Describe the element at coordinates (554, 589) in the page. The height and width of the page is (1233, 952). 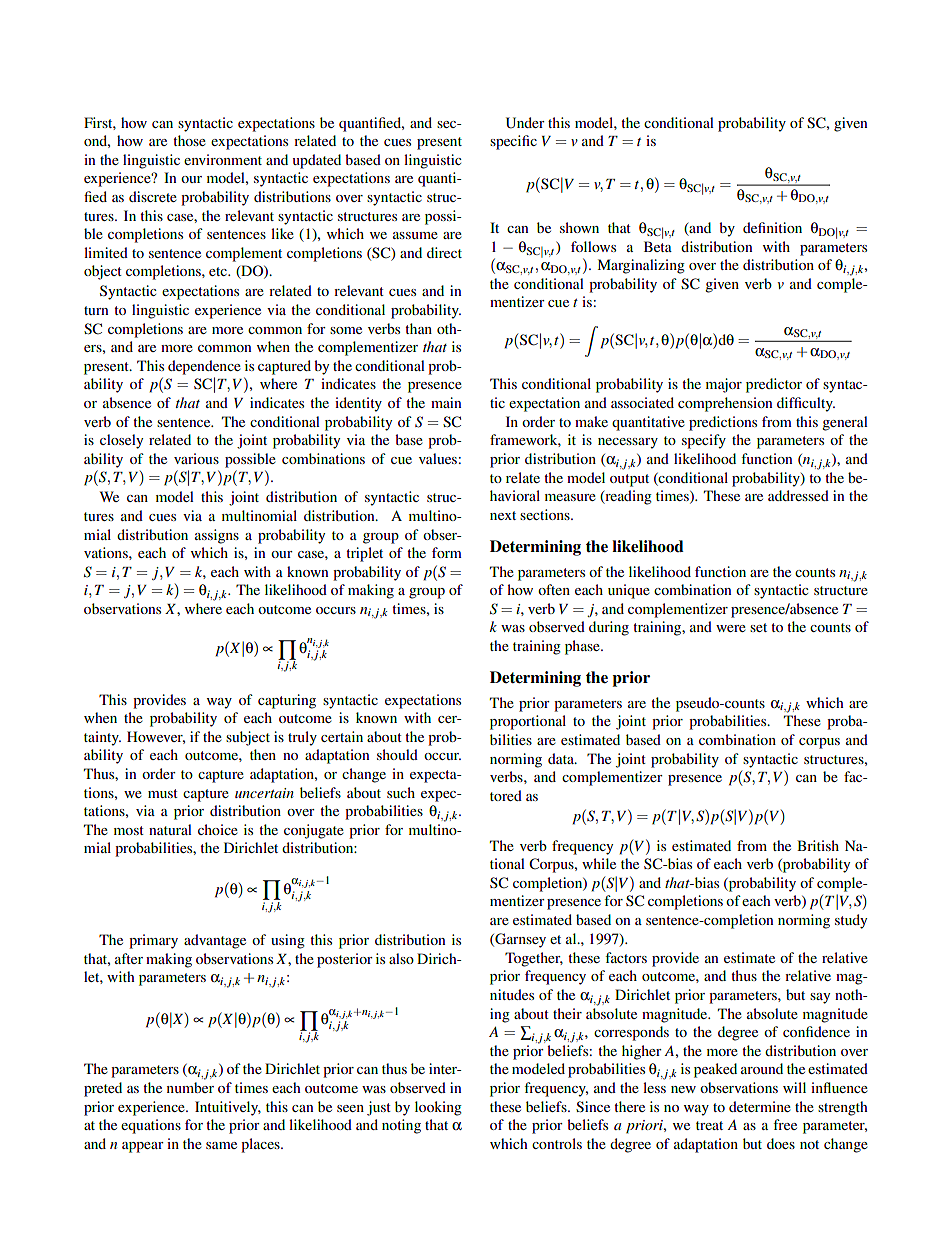
I see `often` at that location.
